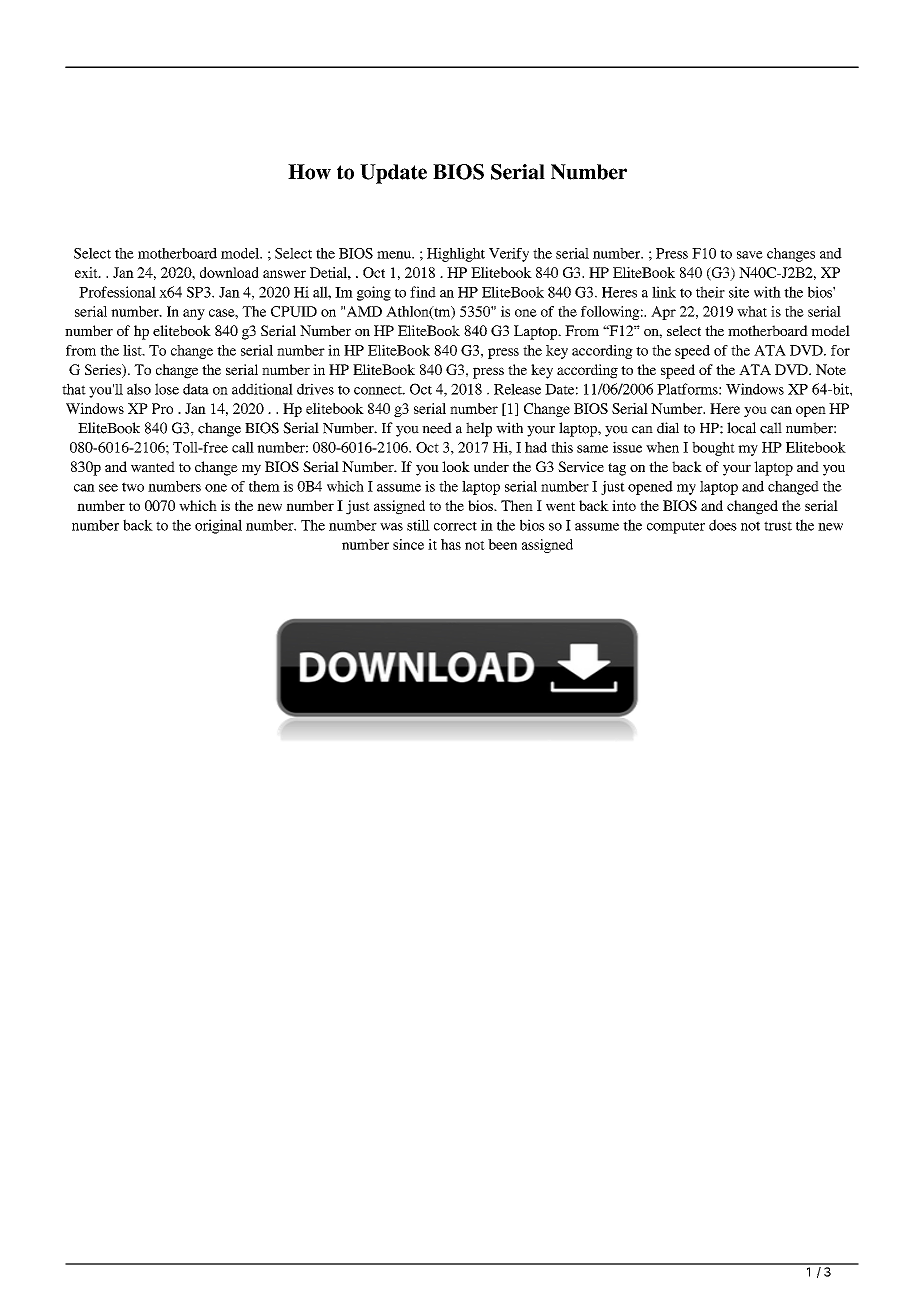 The image size is (924, 1308). Describe the element at coordinates (741, 428) in the document. I see `local` at that location.
